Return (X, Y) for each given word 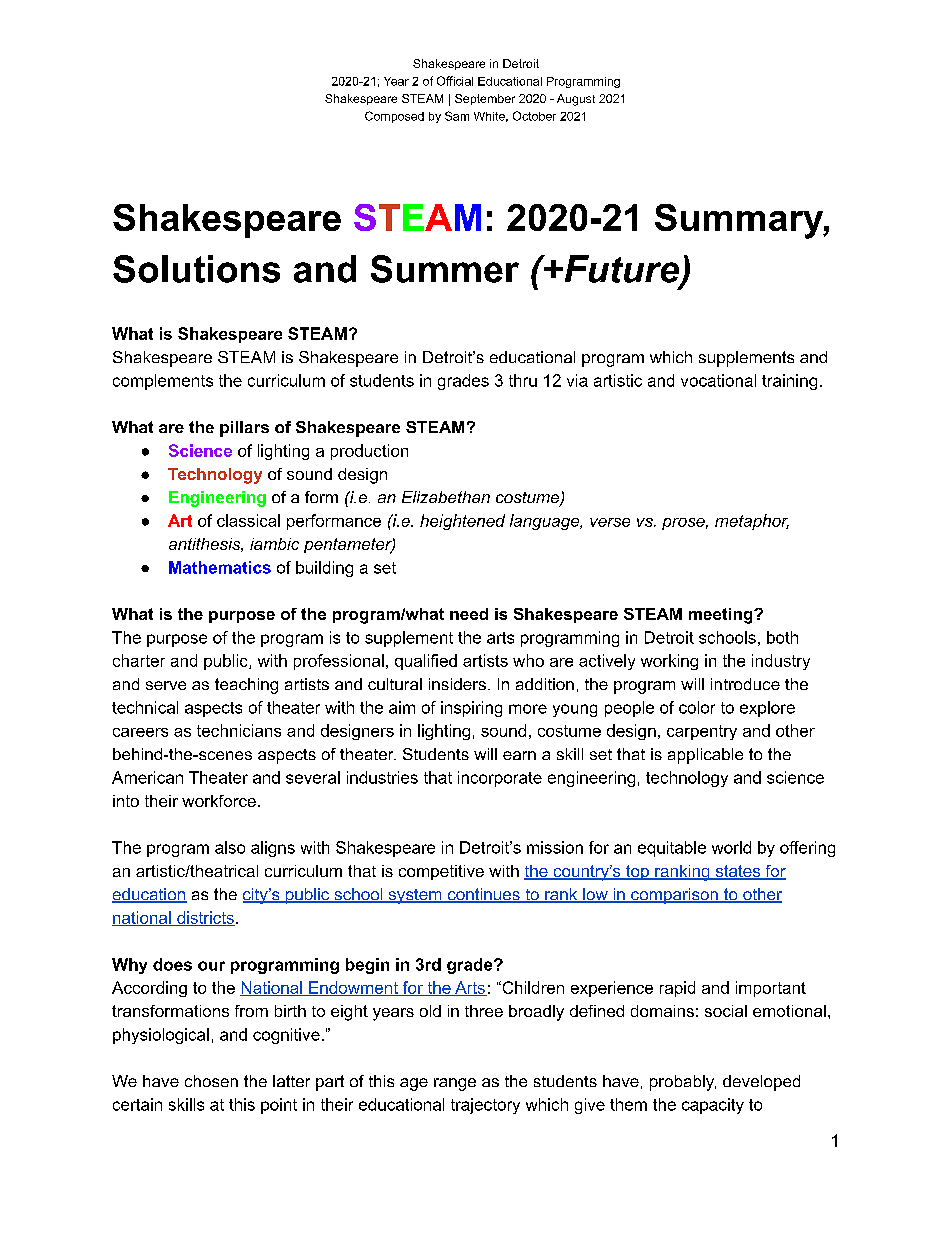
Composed (394, 117)
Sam (457, 116)
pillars (244, 429)
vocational (718, 380)
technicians (239, 730)
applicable (705, 756)
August (576, 100)
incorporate (500, 779)
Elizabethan (446, 497)
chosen (211, 1081)
